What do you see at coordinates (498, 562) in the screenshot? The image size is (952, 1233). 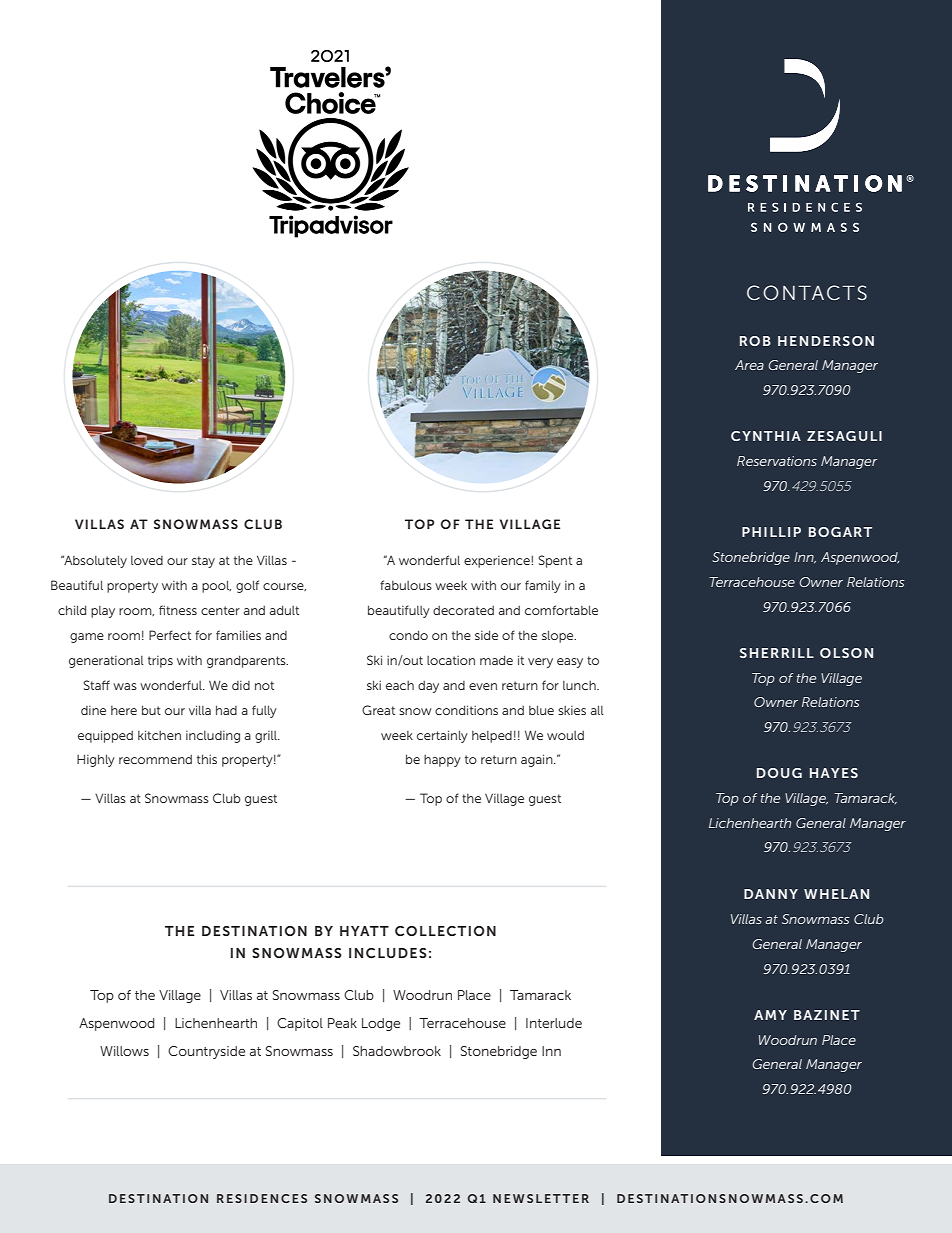 I see `experience` at bounding box center [498, 562].
